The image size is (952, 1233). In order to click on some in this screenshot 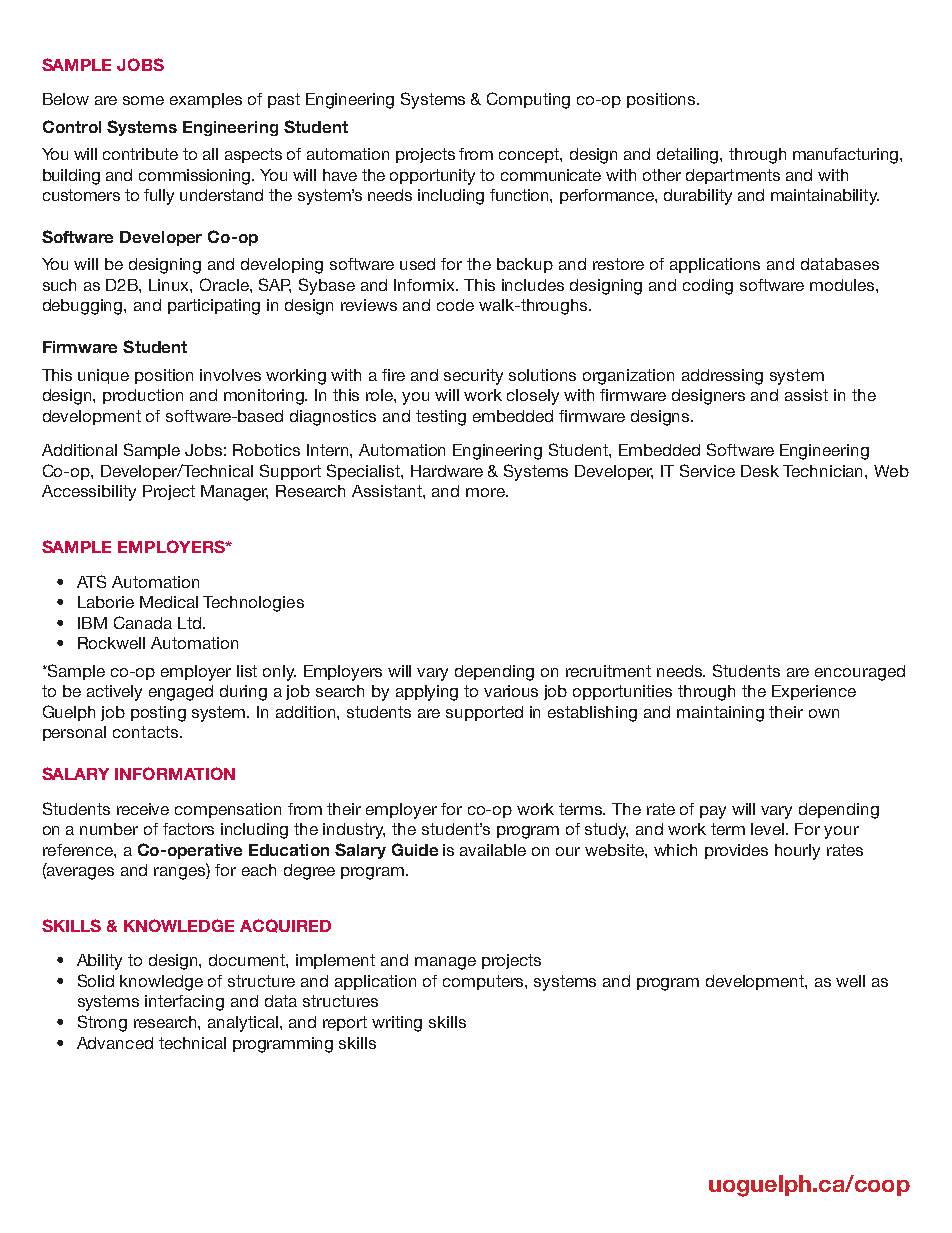, I will do `click(143, 100)`.
